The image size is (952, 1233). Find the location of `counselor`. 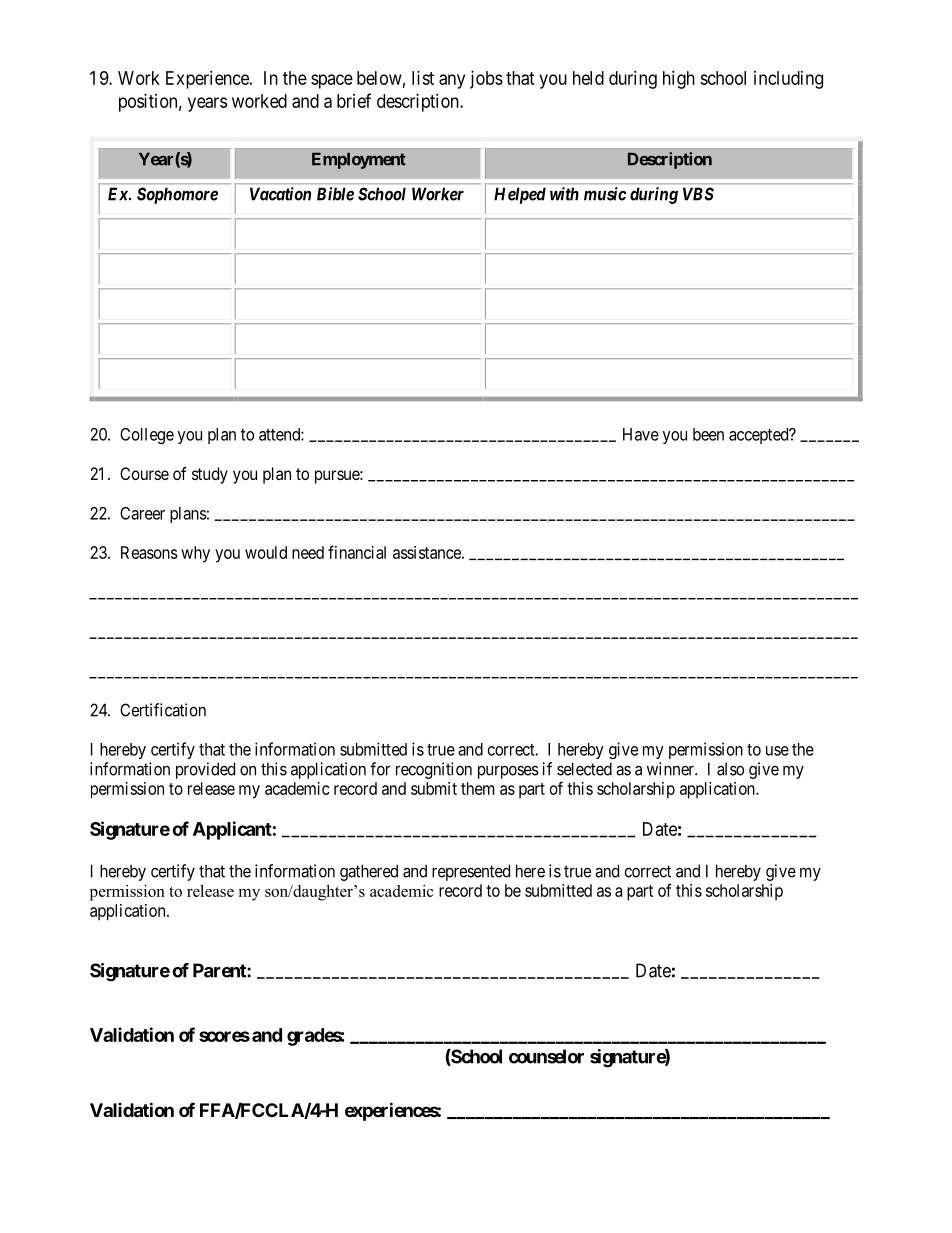

counselor is located at coordinates (546, 1056).
